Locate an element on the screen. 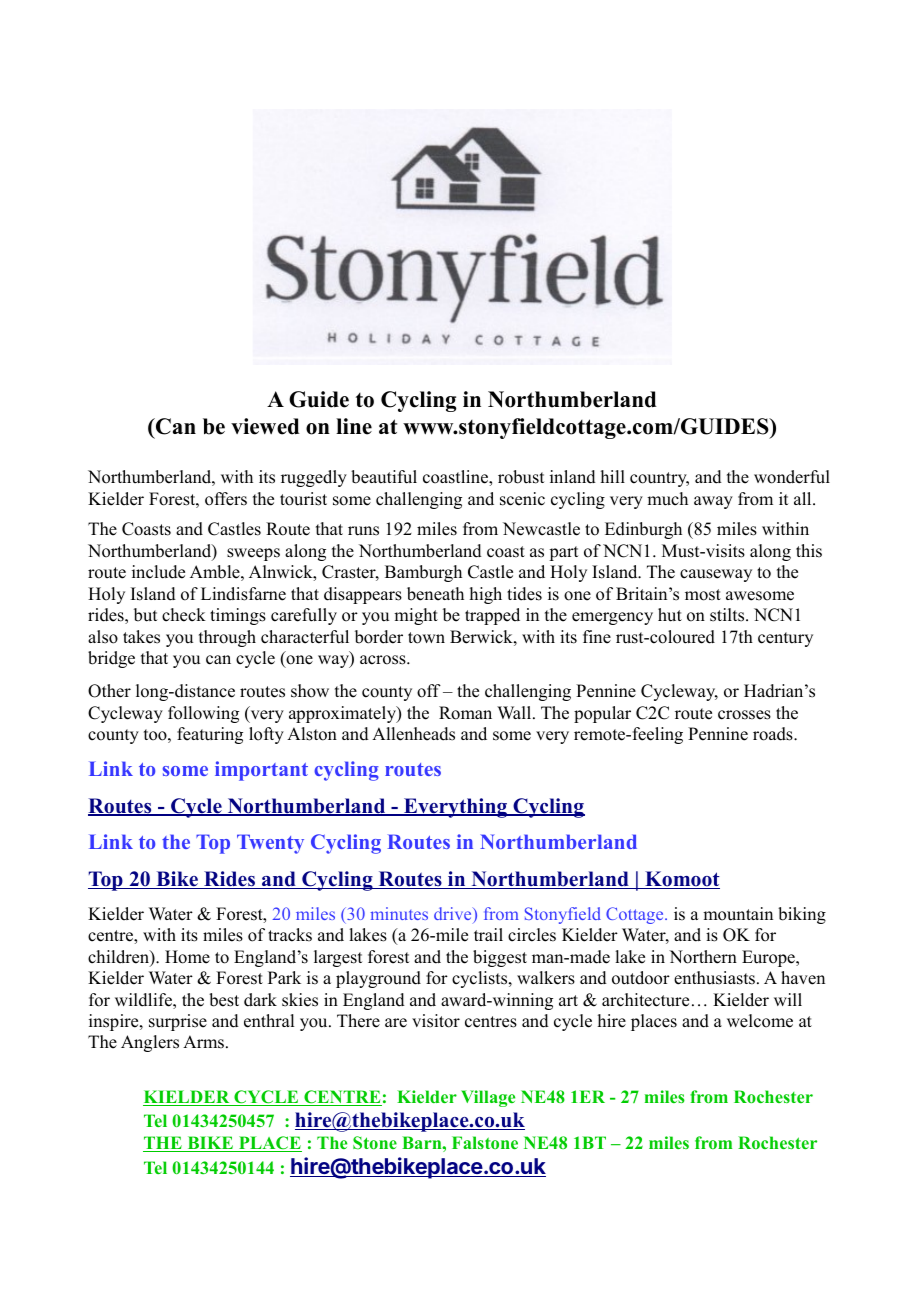 The height and width of the screenshot is (1308, 924). Roman is located at coordinates (465, 713).
